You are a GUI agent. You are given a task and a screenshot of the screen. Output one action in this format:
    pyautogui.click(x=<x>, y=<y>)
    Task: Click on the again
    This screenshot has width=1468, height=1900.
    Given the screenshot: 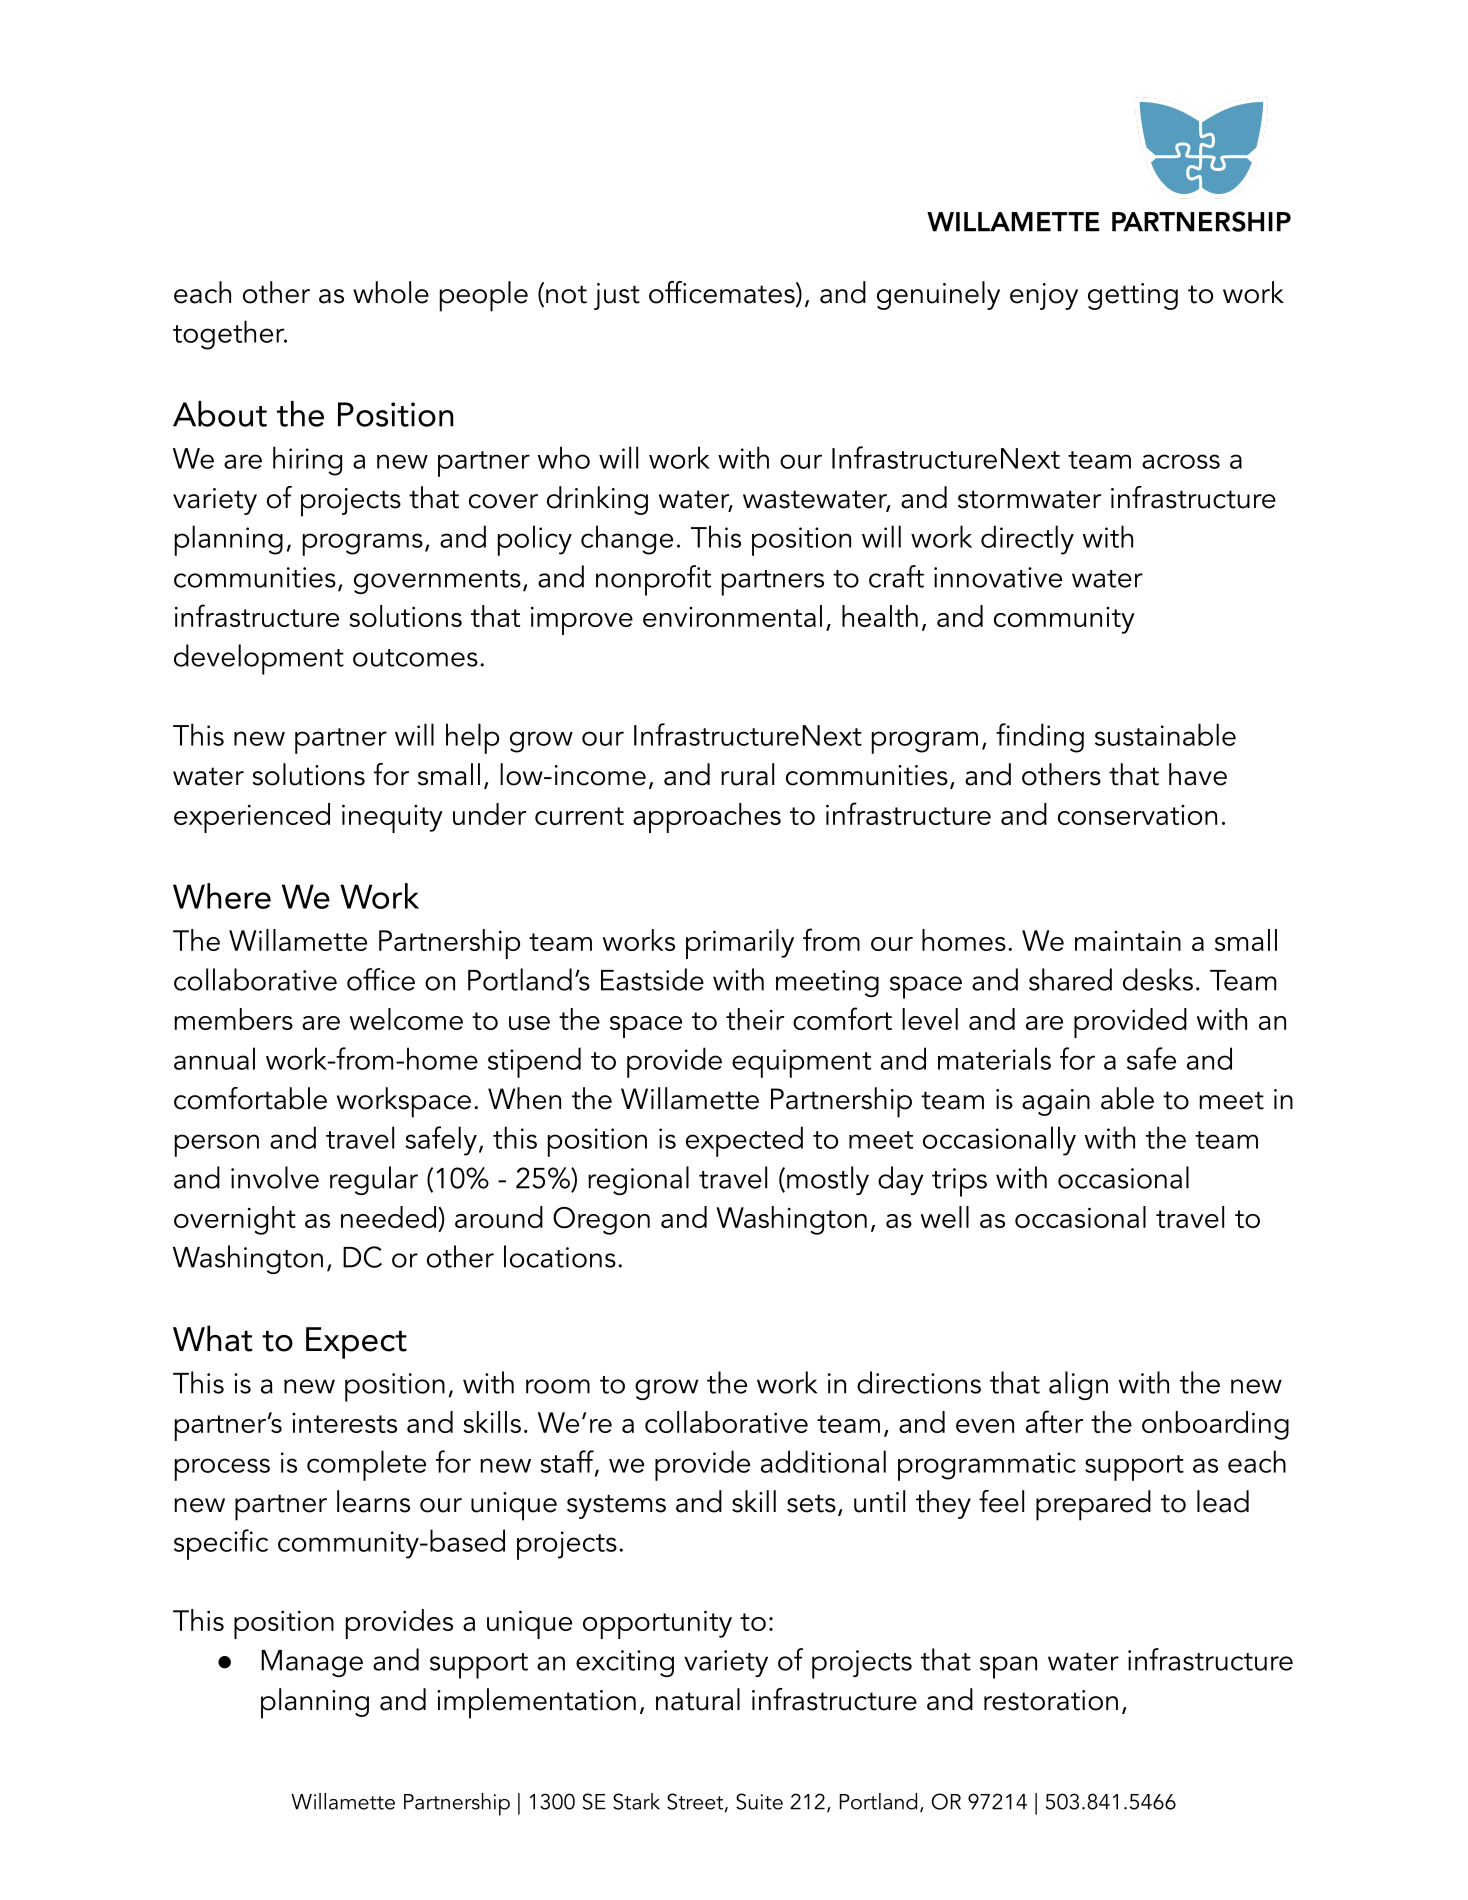 What is the action you would take?
    pyautogui.click(x=1056, y=1102)
